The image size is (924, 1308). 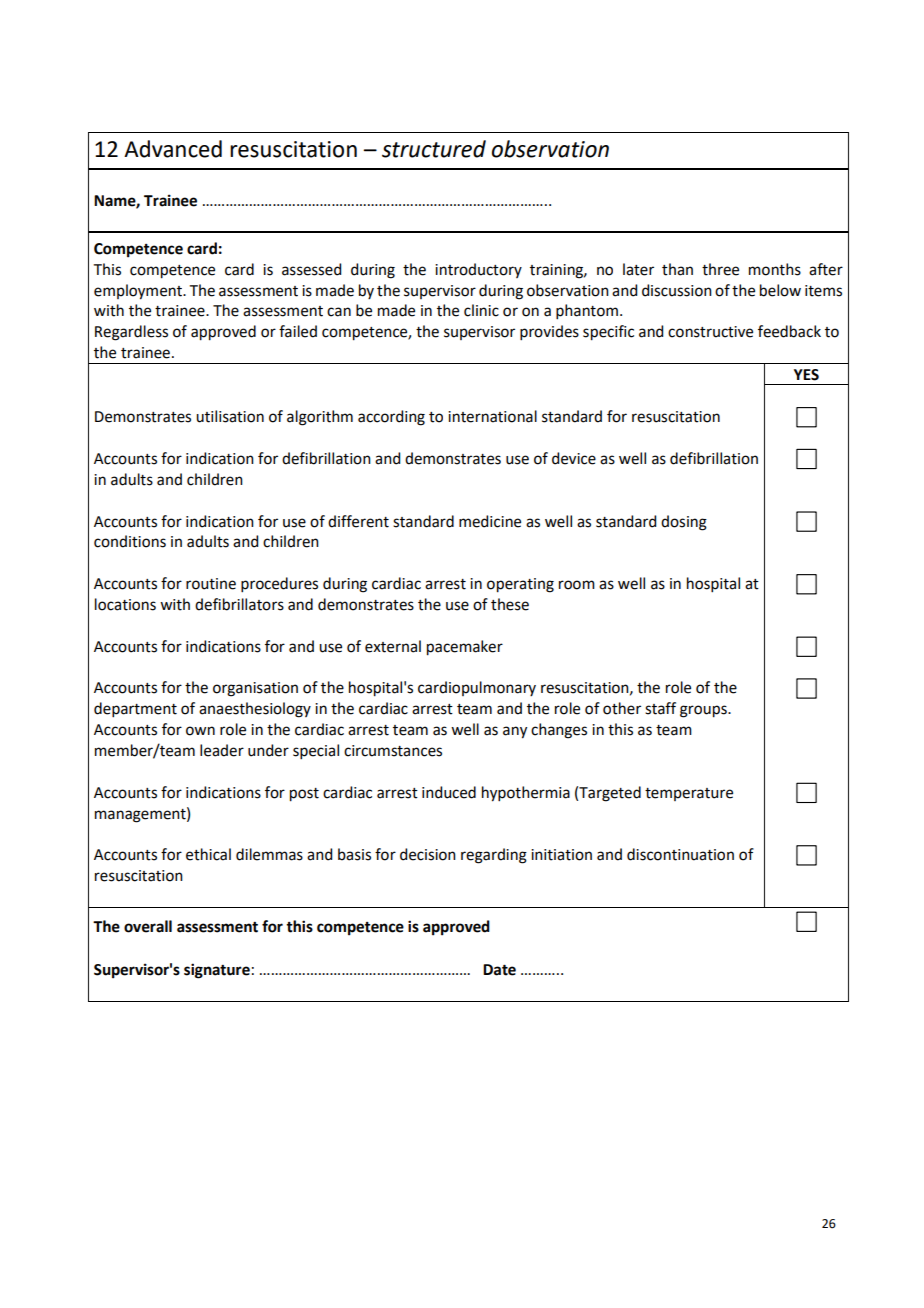 What do you see at coordinates (217, 971) in the image?
I see `signature` at bounding box center [217, 971].
